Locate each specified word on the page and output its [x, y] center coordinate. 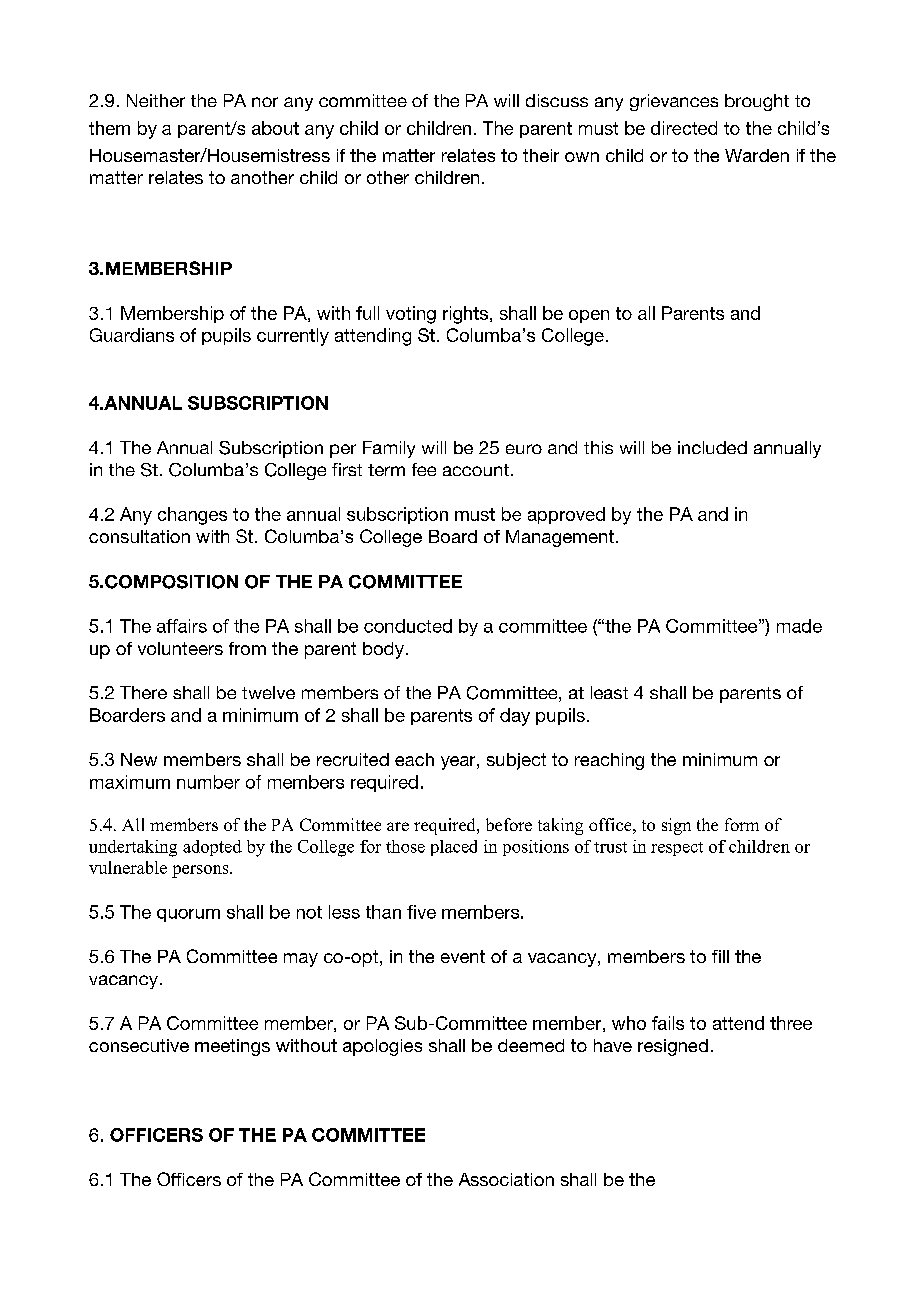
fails [668, 1023]
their [541, 155]
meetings [232, 1047]
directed [684, 128]
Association [506, 1179]
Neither [156, 100]
